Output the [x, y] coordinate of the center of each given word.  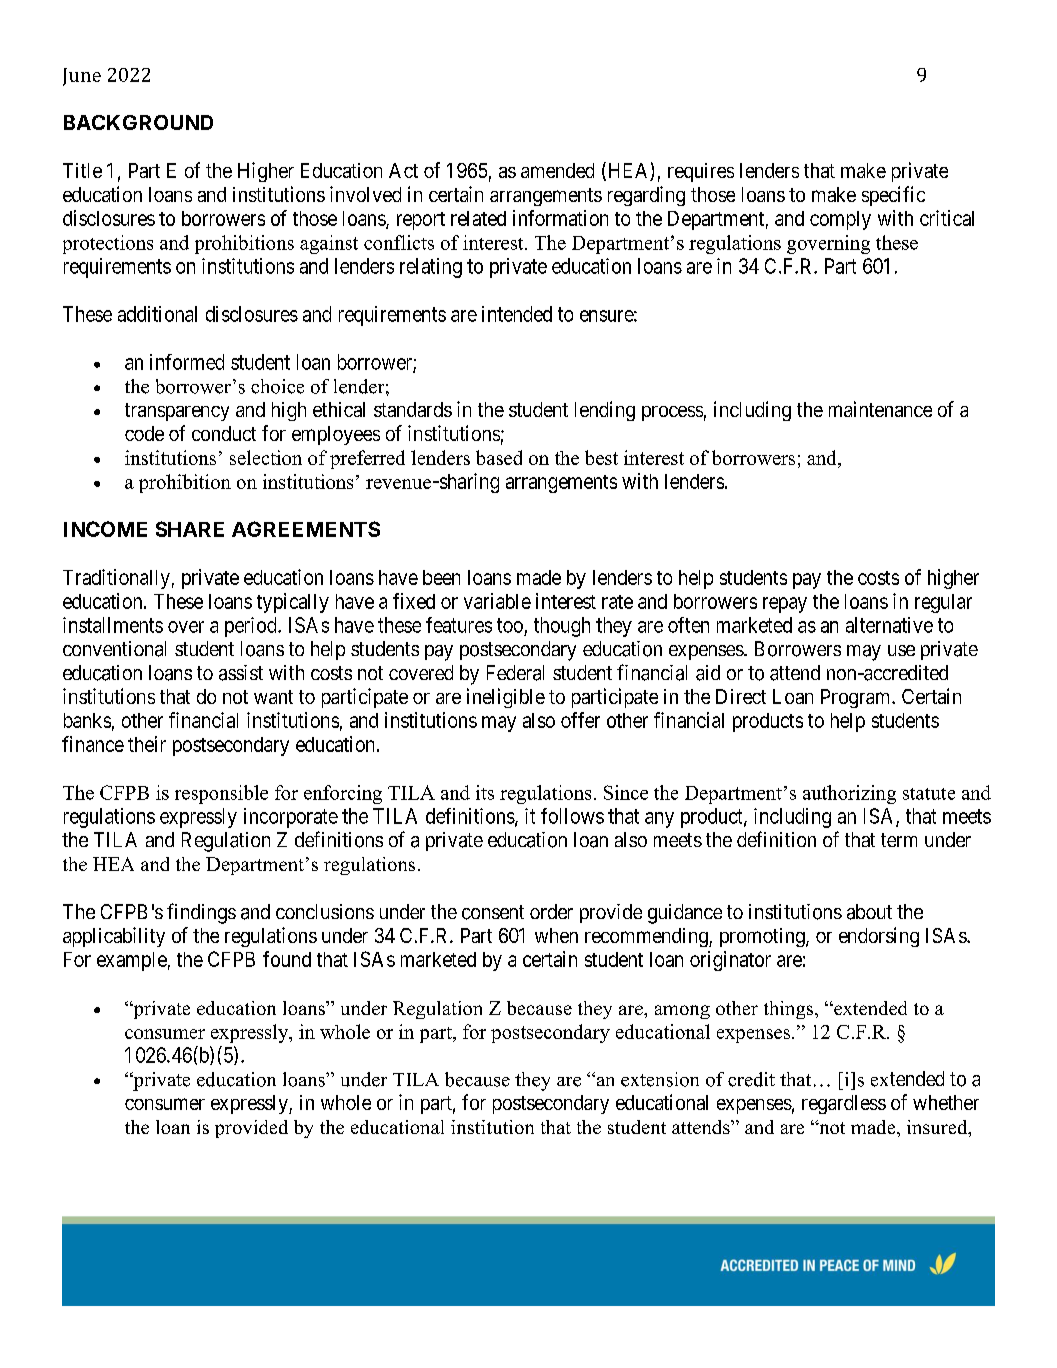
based [499, 457]
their [147, 744]
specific [893, 196]
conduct [224, 433]
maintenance [880, 409]
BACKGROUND [138, 122]
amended [557, 170]
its [485, 792]
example [132, 961]
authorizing [849, 794]
